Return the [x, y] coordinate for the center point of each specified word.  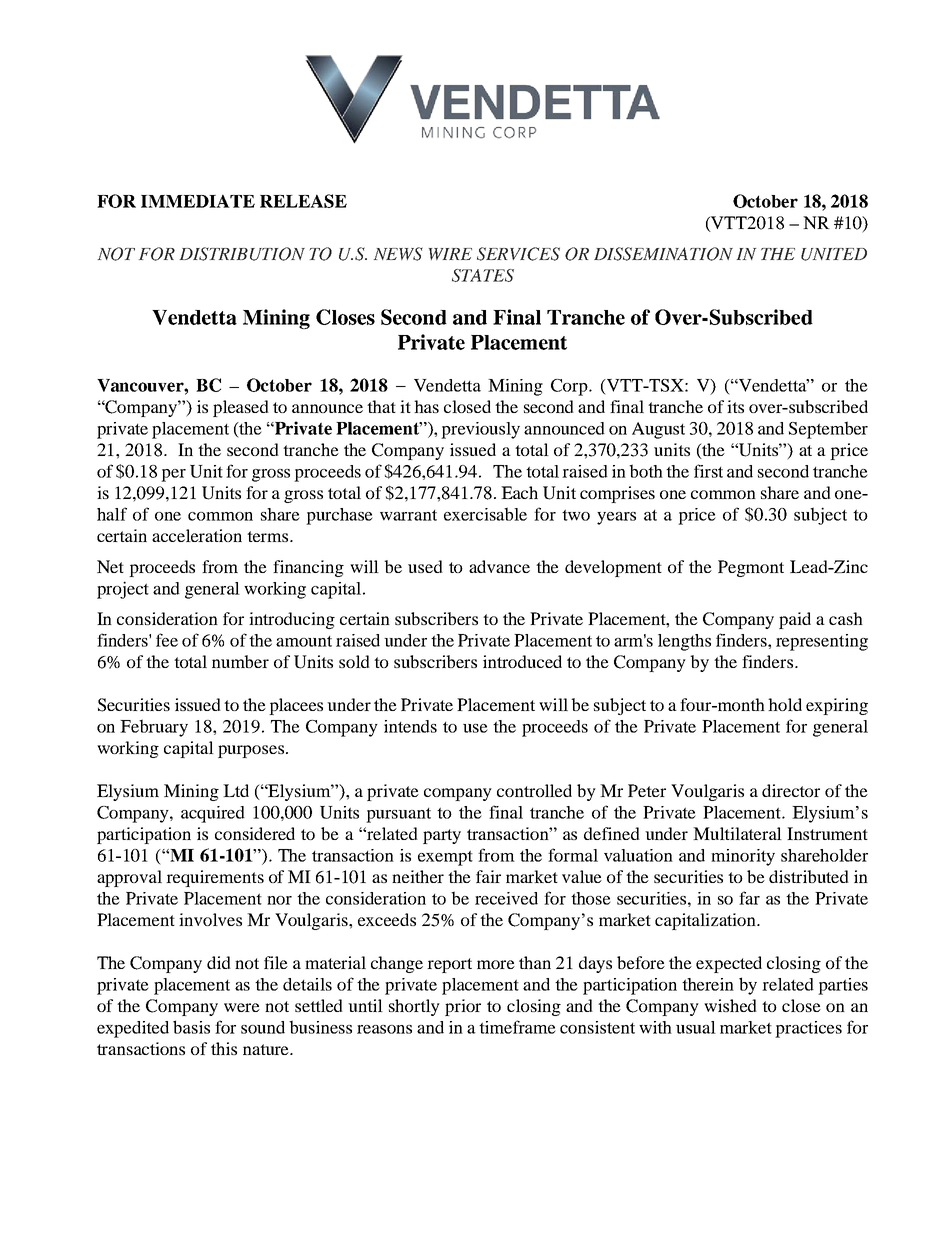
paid [795, 620]
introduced [522, 661]
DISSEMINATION [663, 254]
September [828, 430]
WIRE [450, 254]
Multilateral [737, 833]
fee [167, 640]
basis [191, 1027]
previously [480, 430]
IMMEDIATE [198, 201]
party [442, 836]
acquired [213, 814]
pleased [241, 408]
